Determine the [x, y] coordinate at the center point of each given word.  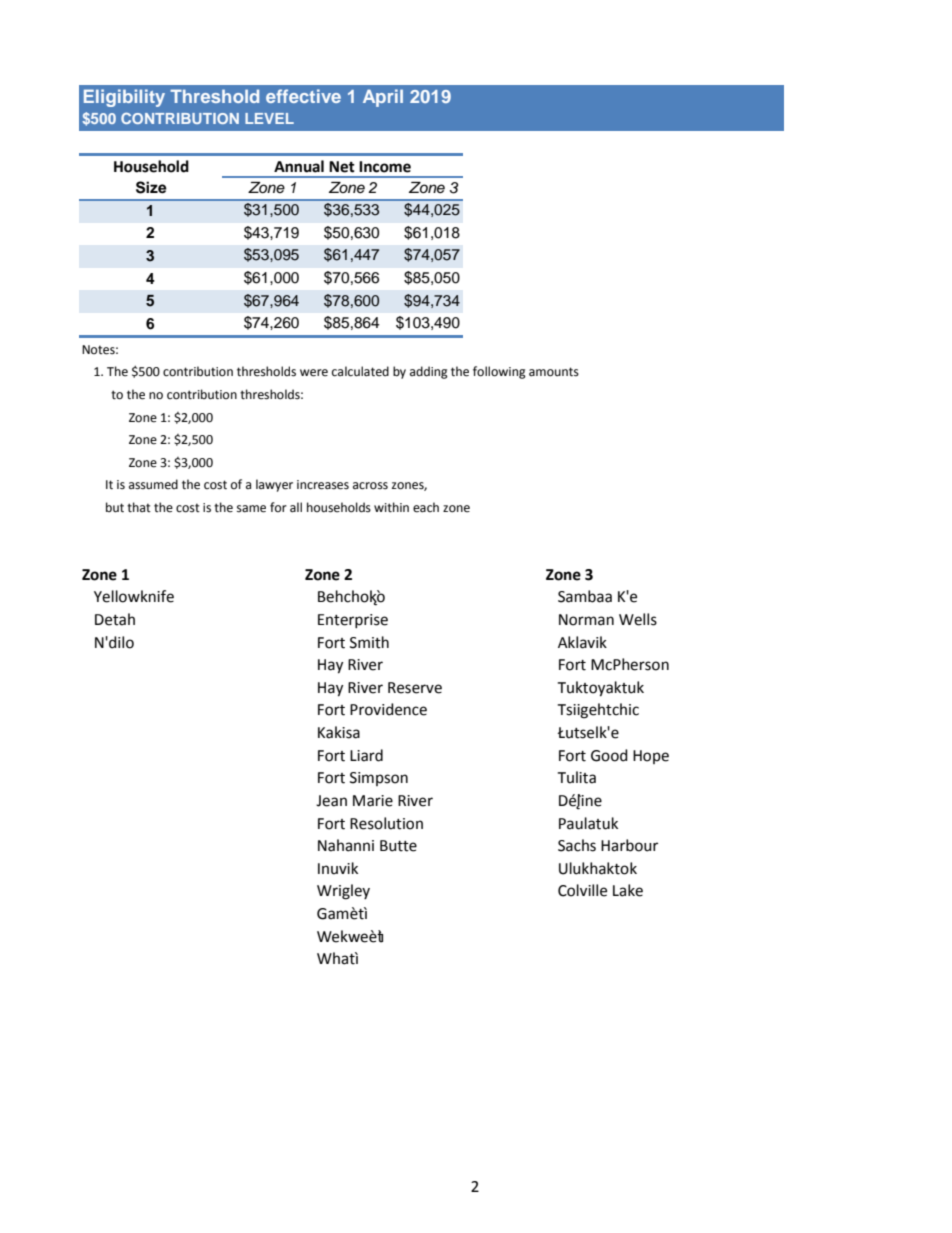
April [383, 98]
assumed [153, 484]
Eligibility [124, 98]
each [426, 507]
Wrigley [343, 892]
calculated [360, 371]
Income [385, 167]
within [391, 507]
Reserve [415, 688]
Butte [398, 846]
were [314, 373]
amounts [554, 372]
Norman [586, 620]
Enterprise [353, 621]
